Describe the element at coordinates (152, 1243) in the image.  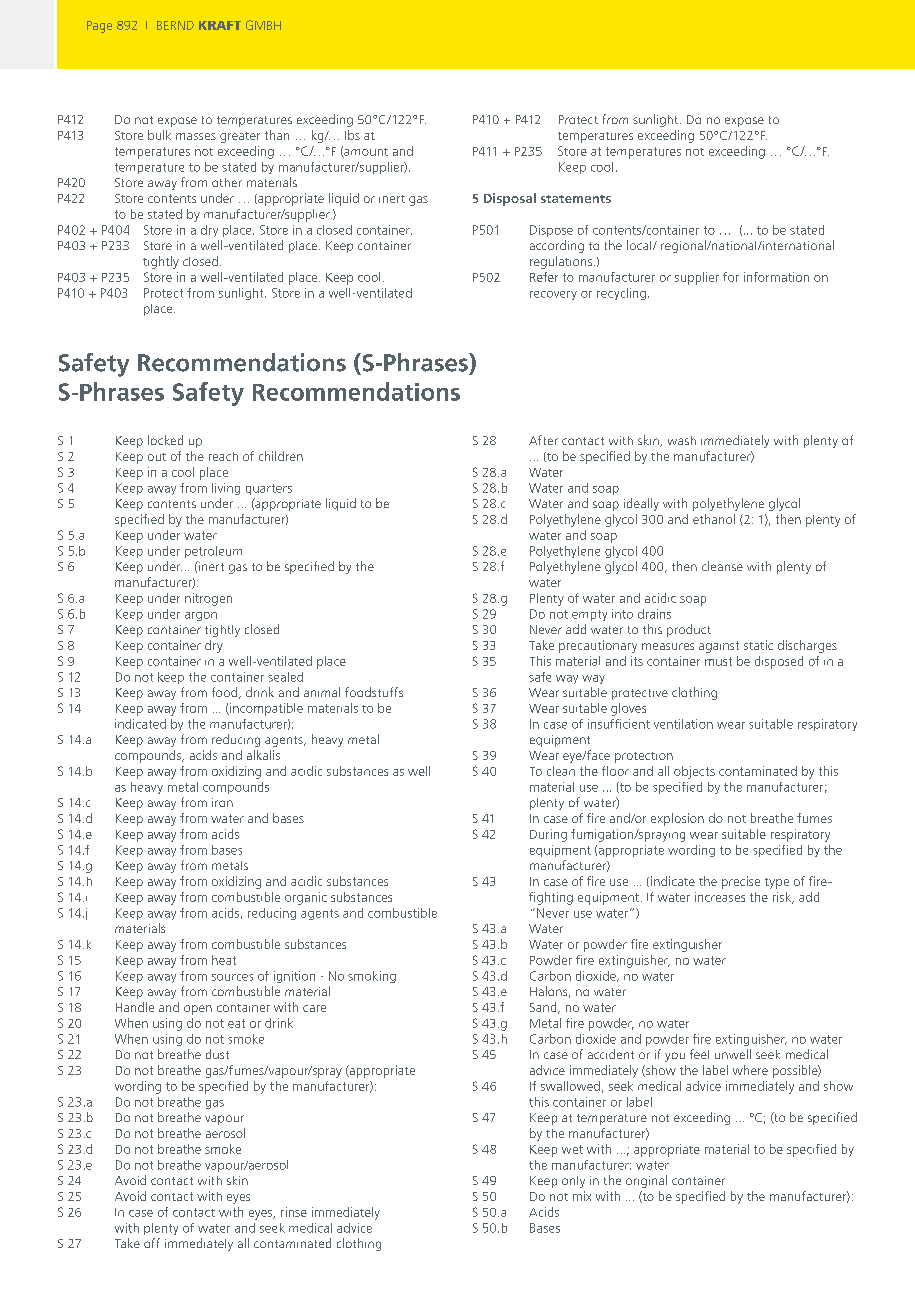
I see `off` at that location.
